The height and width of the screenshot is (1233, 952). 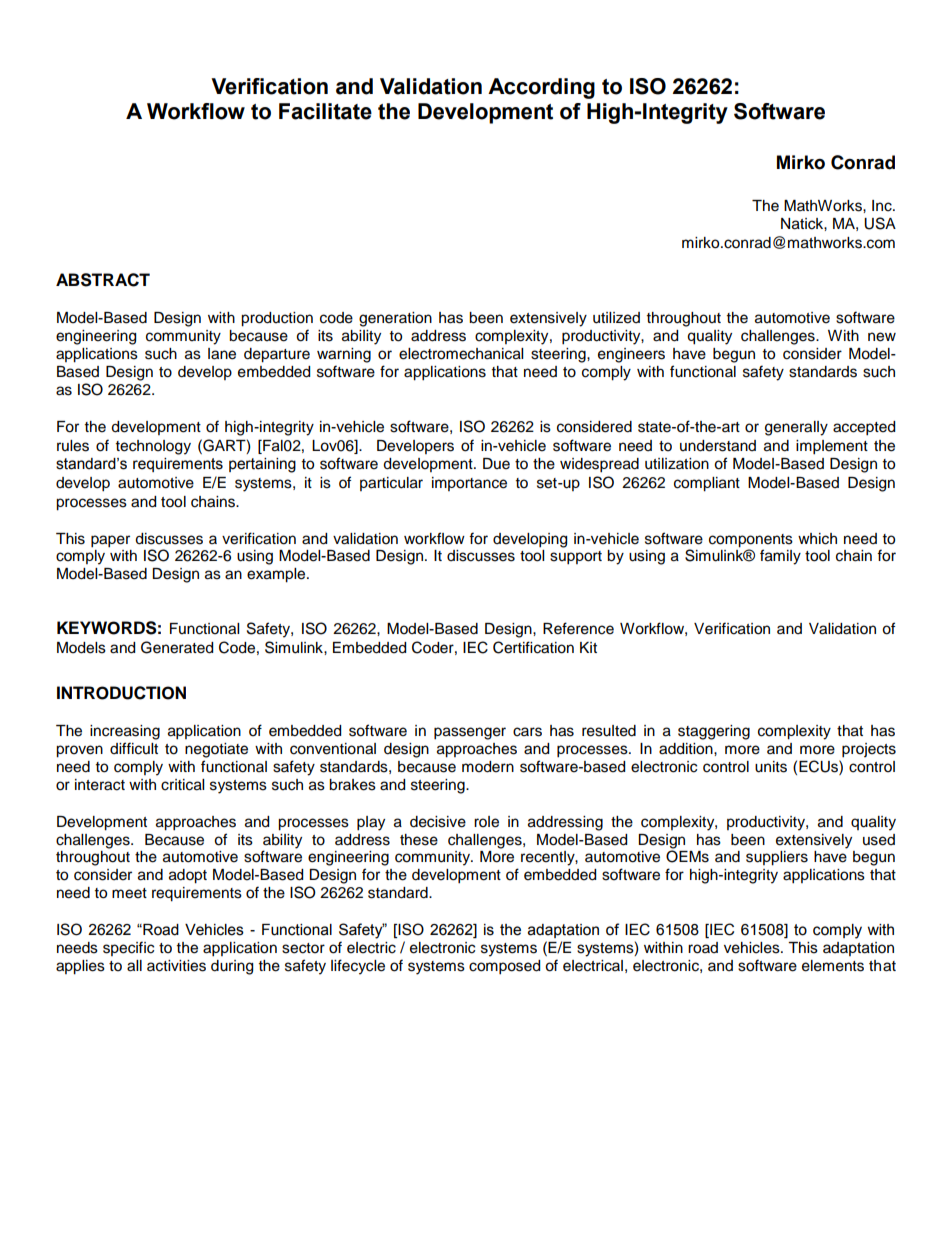 What do you see at coordinates (128, 948) in the screenshot?
I see `specific` at bounding box center [128, 948].
